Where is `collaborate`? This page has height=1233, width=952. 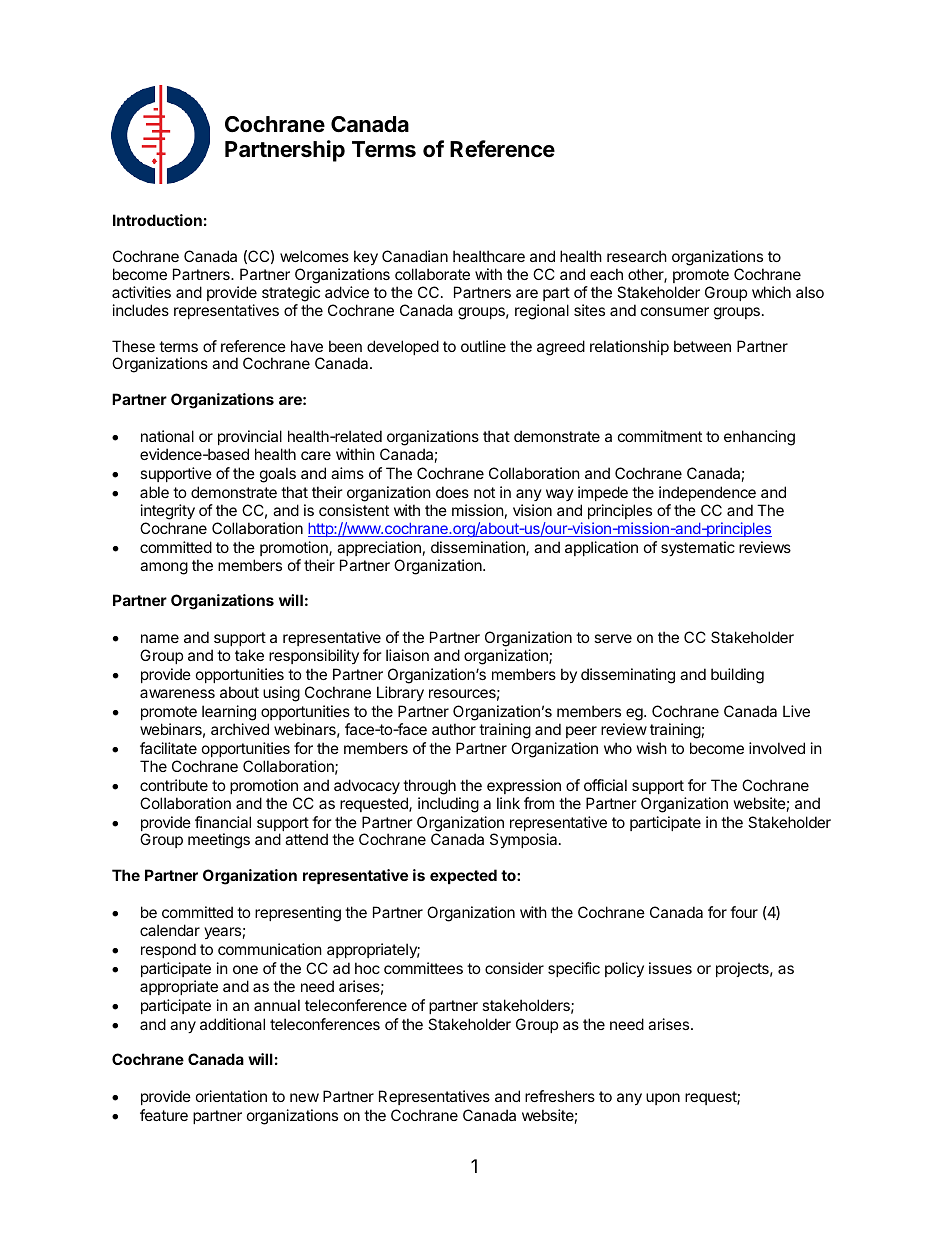
collaborate is located at coordinates (432, 274).
